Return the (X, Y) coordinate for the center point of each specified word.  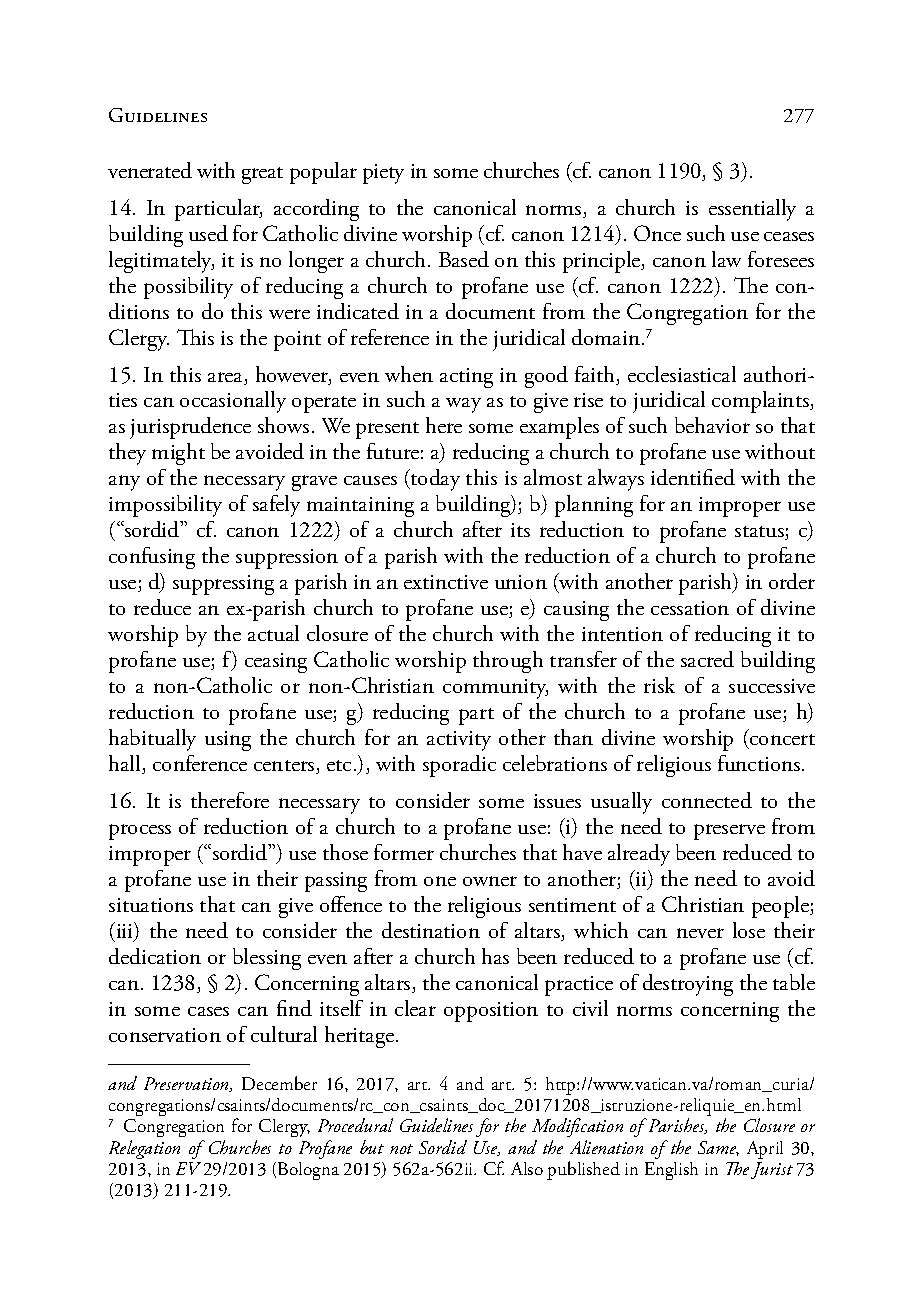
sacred (707, 659)
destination (431, 930)
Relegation (144, 1149)
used (208, 233)
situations (151, 905)
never (700, 933)
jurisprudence (190, 428)
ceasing (276, 663)
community (495, 689)
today (434, 480)
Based (464, 259)
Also (527, 1168)
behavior (712, 425)
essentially (752, 210)
